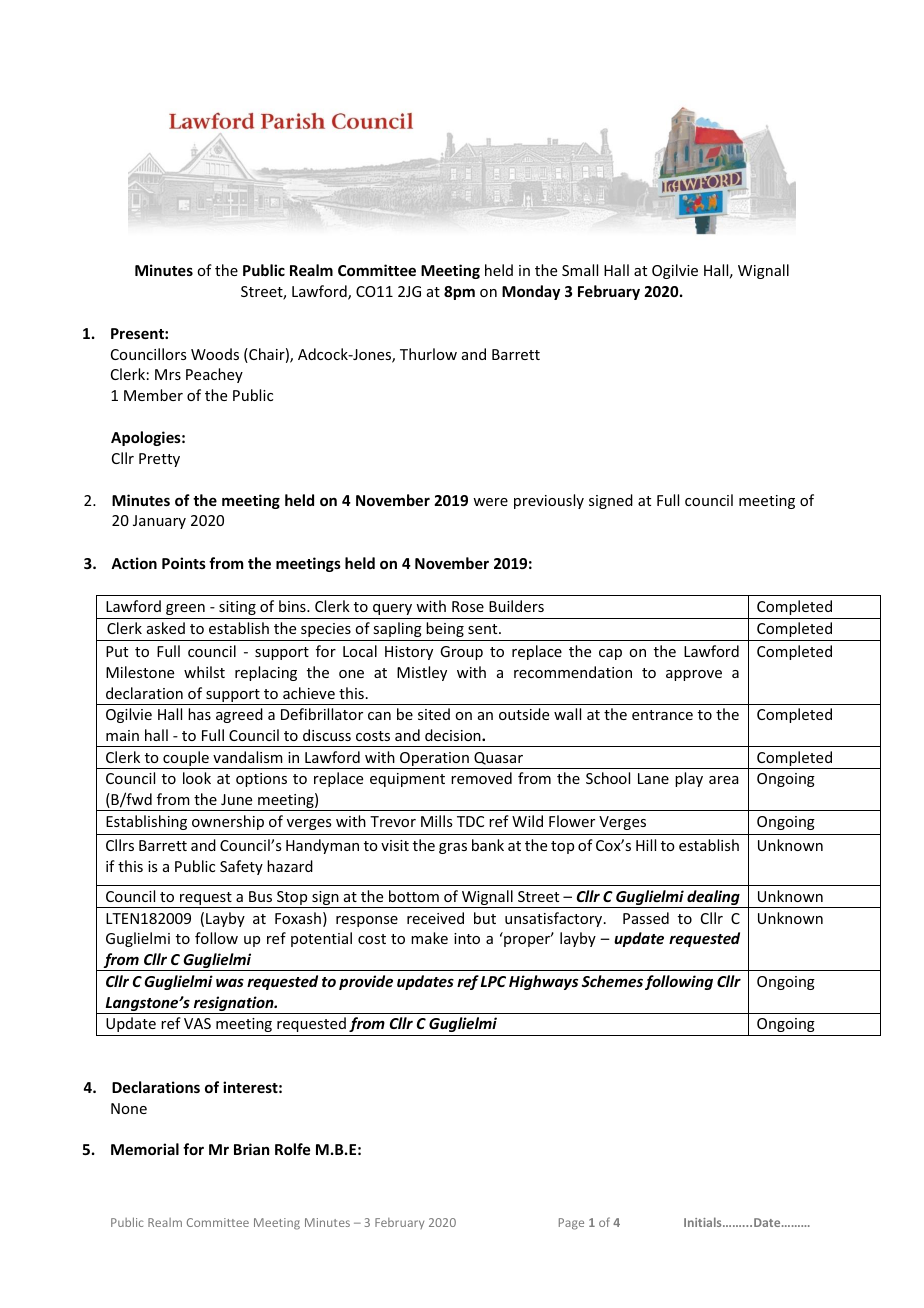 This document has height=1308, width=924. I want to click on Page, so click(571, 1224).
